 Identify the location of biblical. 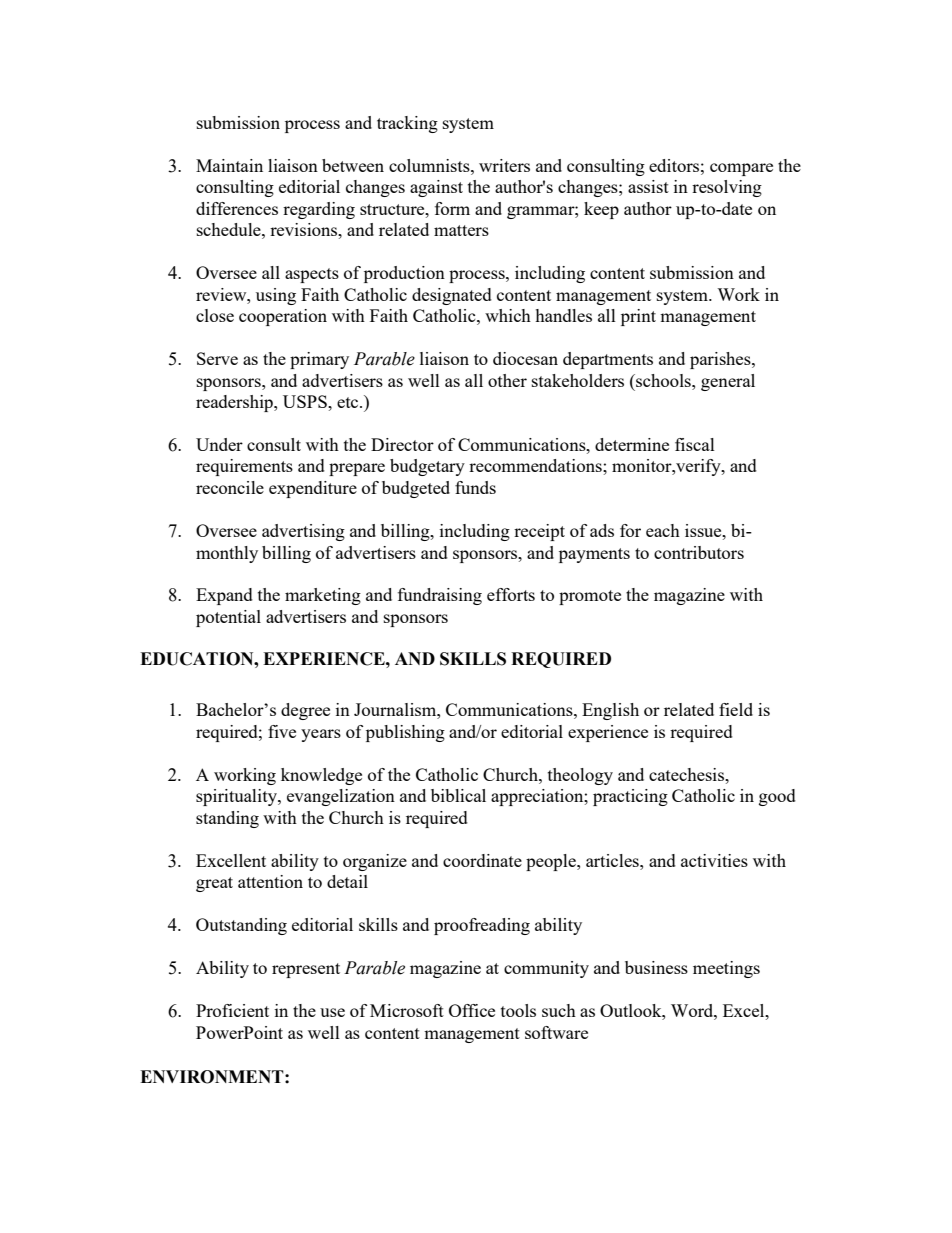
(458, 795).
